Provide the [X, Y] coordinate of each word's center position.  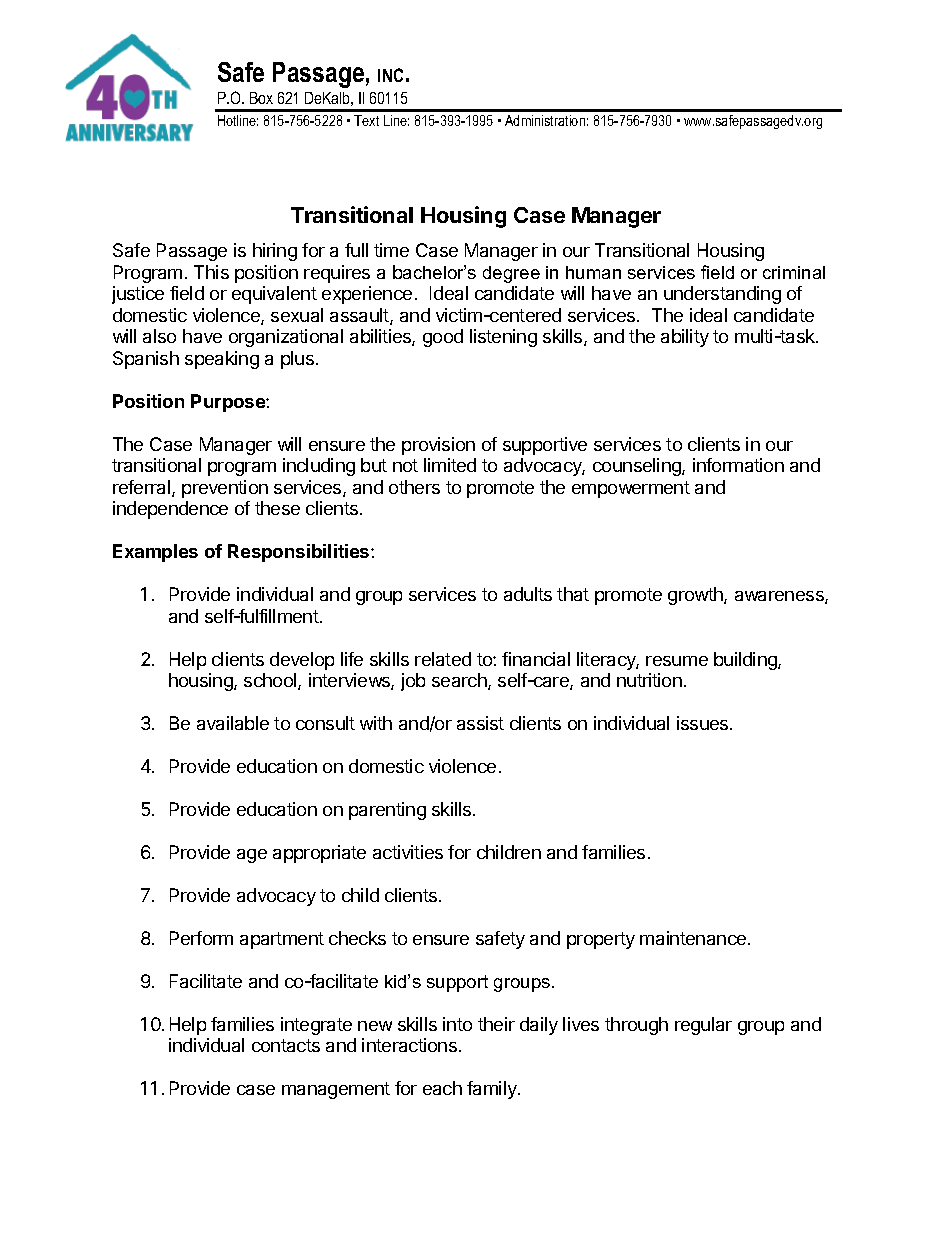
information [738, 465]
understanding [722, 295]
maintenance [693, 938]
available [233, 723]
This [211, 272]
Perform [201, 938]
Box [261, 98]
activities [408, 852]
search [460, 681]
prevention [225, 489]
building [746, 661]
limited [450, 465]
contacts [286, 1045]
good [443, 338]
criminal [794, 272]
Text [366, 120]
